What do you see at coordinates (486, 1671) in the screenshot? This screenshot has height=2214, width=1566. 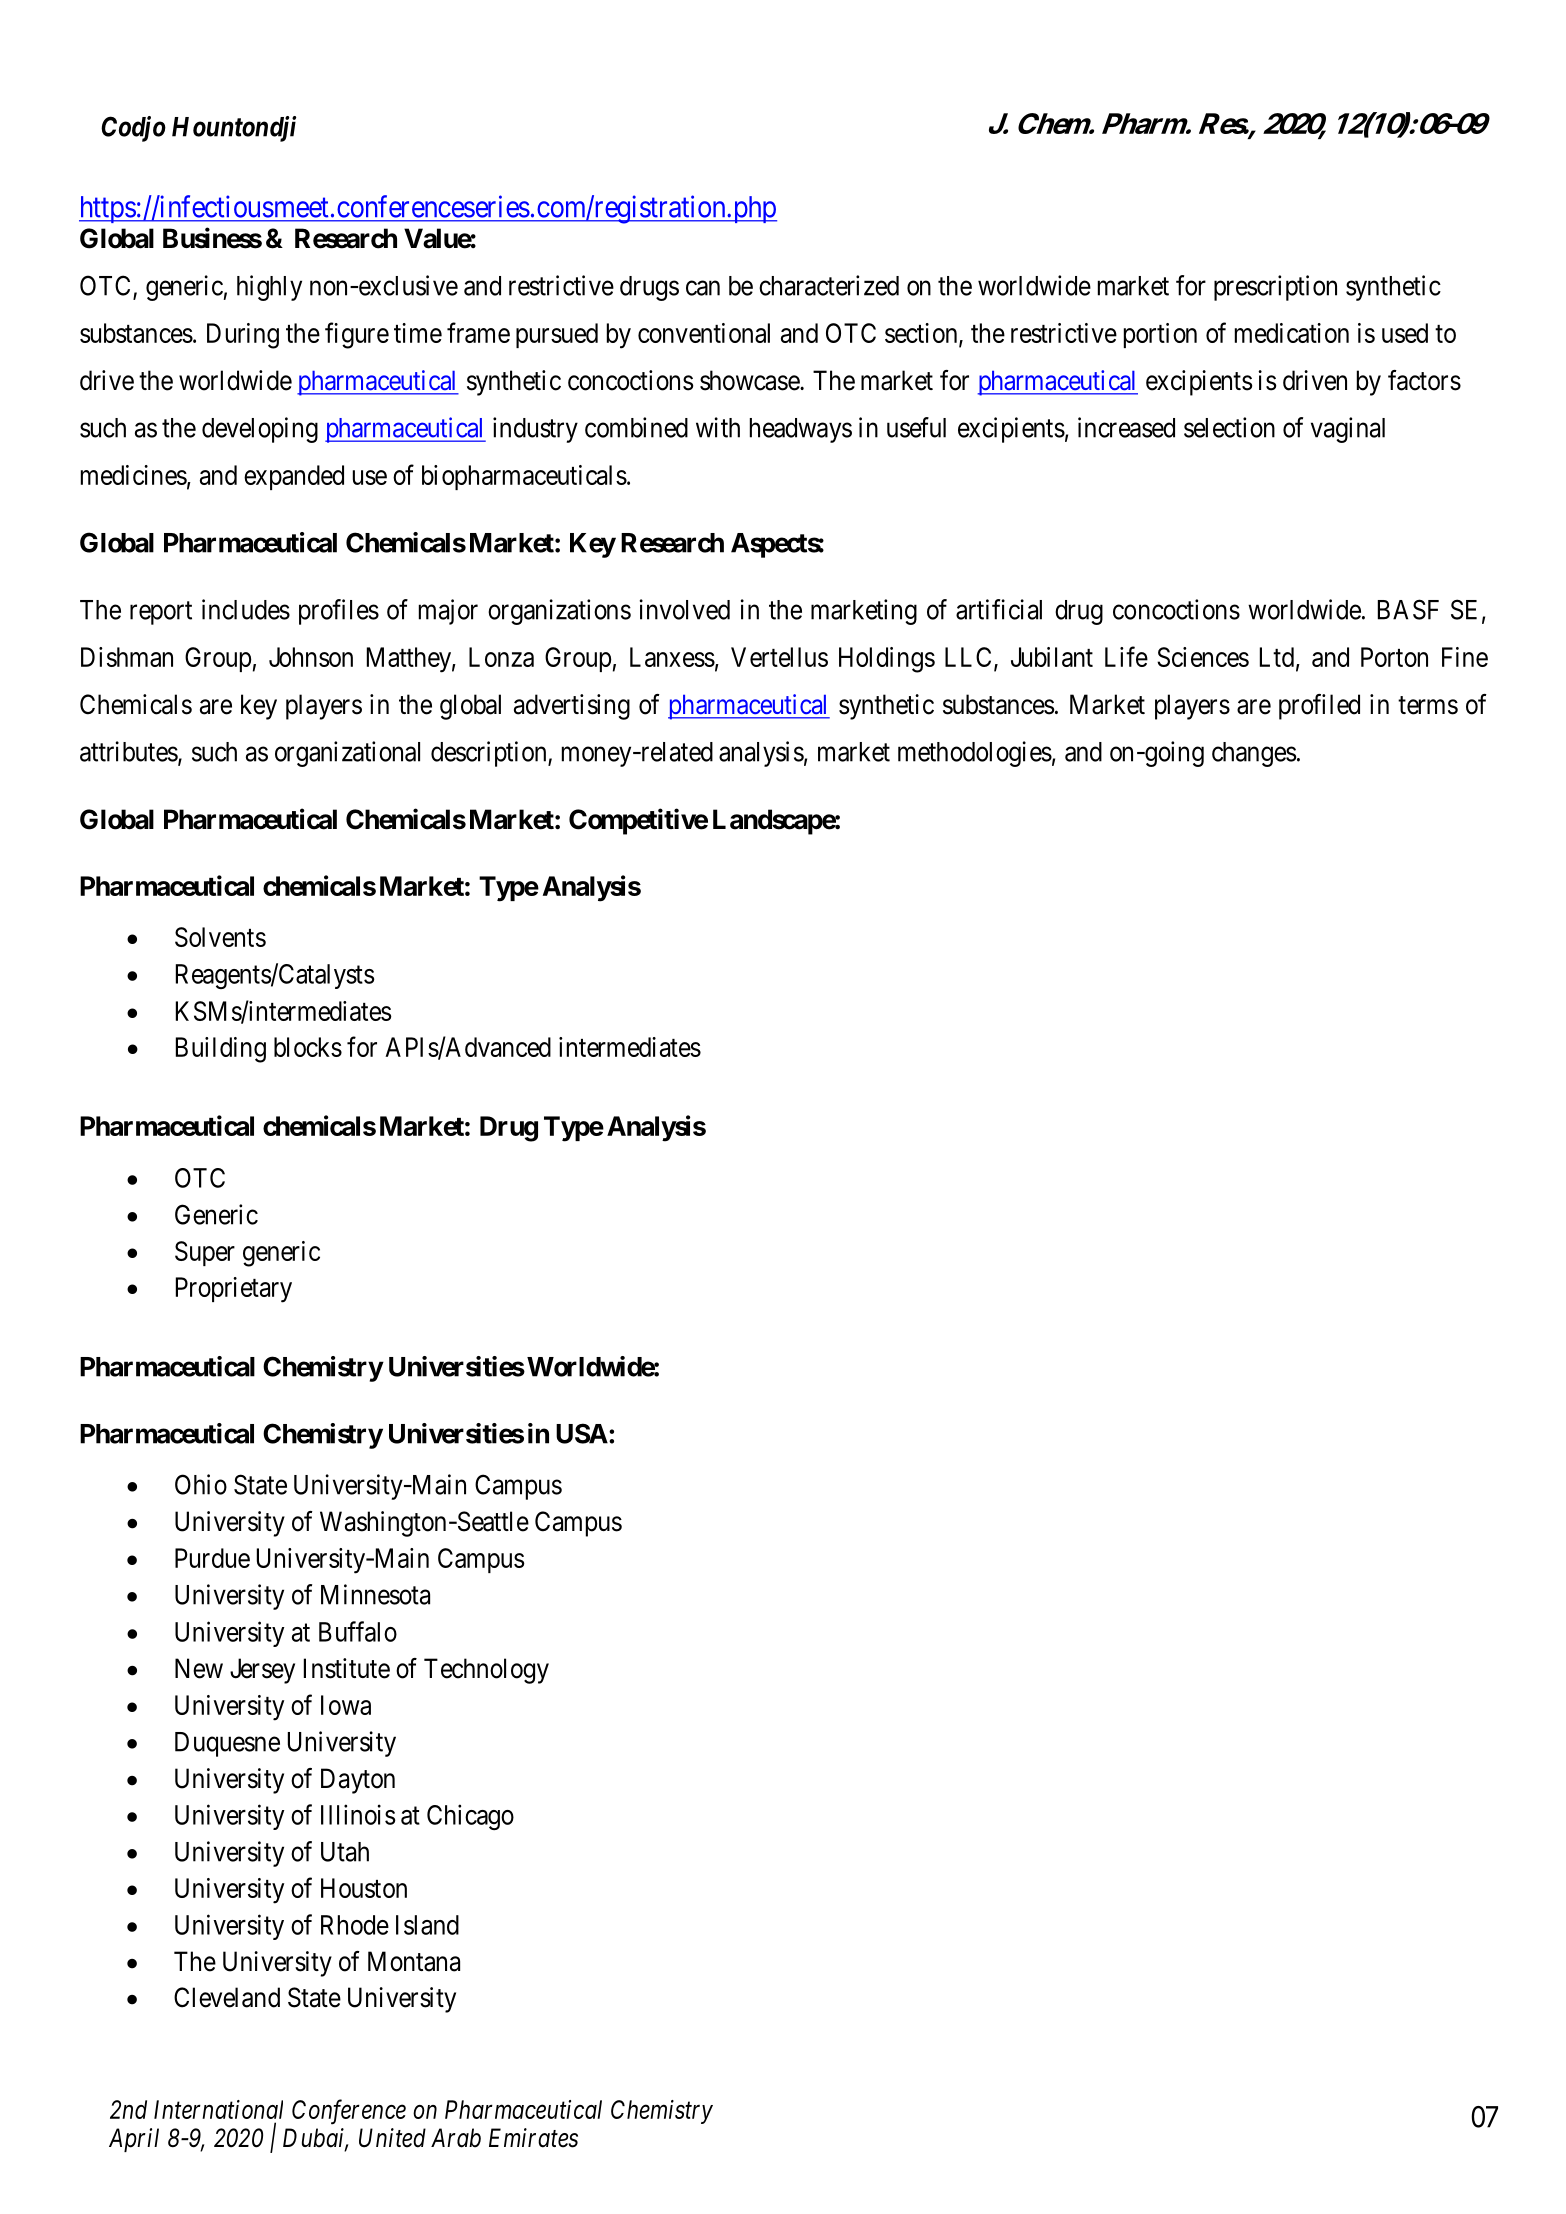 I see `Technology` at bounding box center [486, 1671].
